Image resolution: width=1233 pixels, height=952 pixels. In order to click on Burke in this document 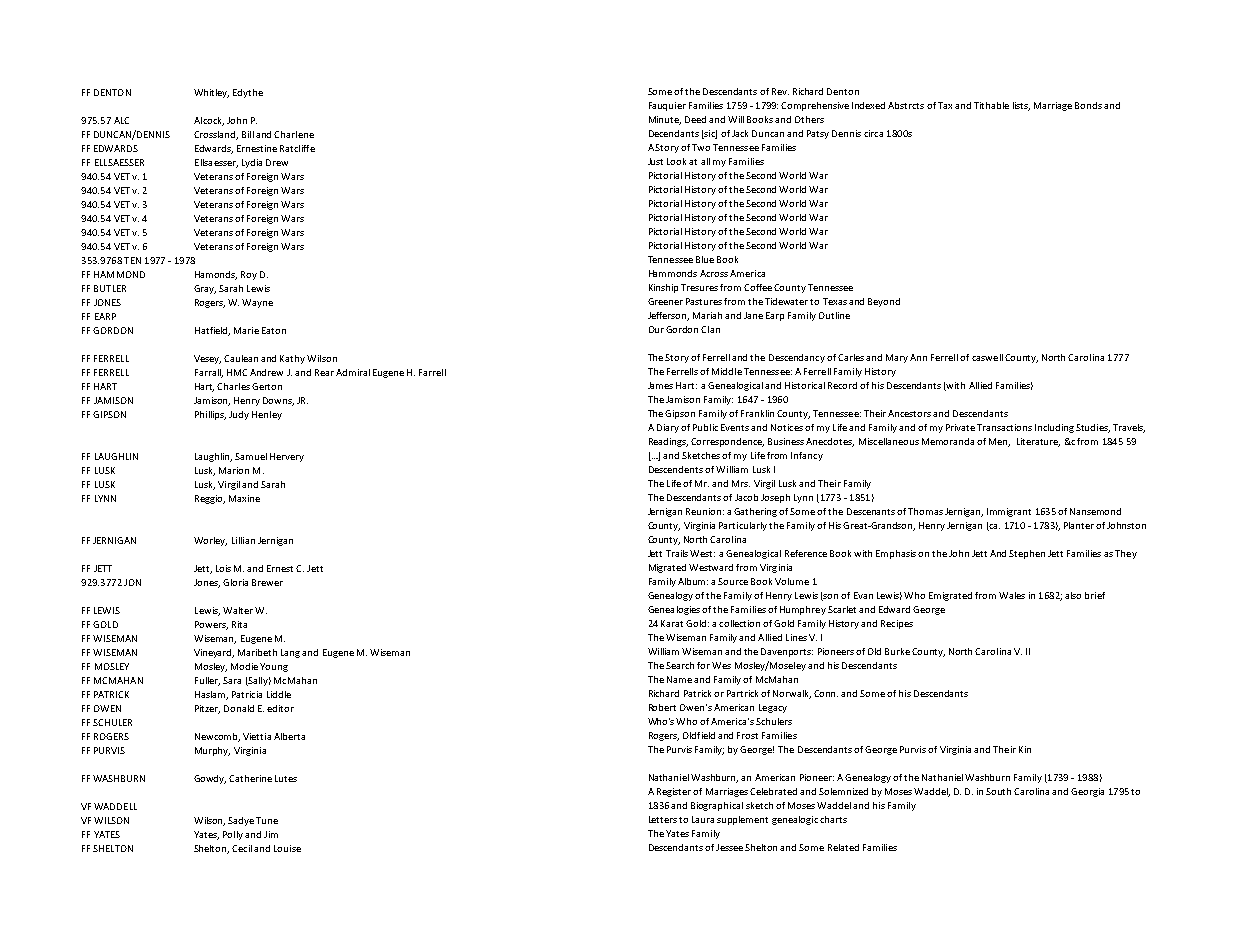, I will do `click(897, 651)`.
